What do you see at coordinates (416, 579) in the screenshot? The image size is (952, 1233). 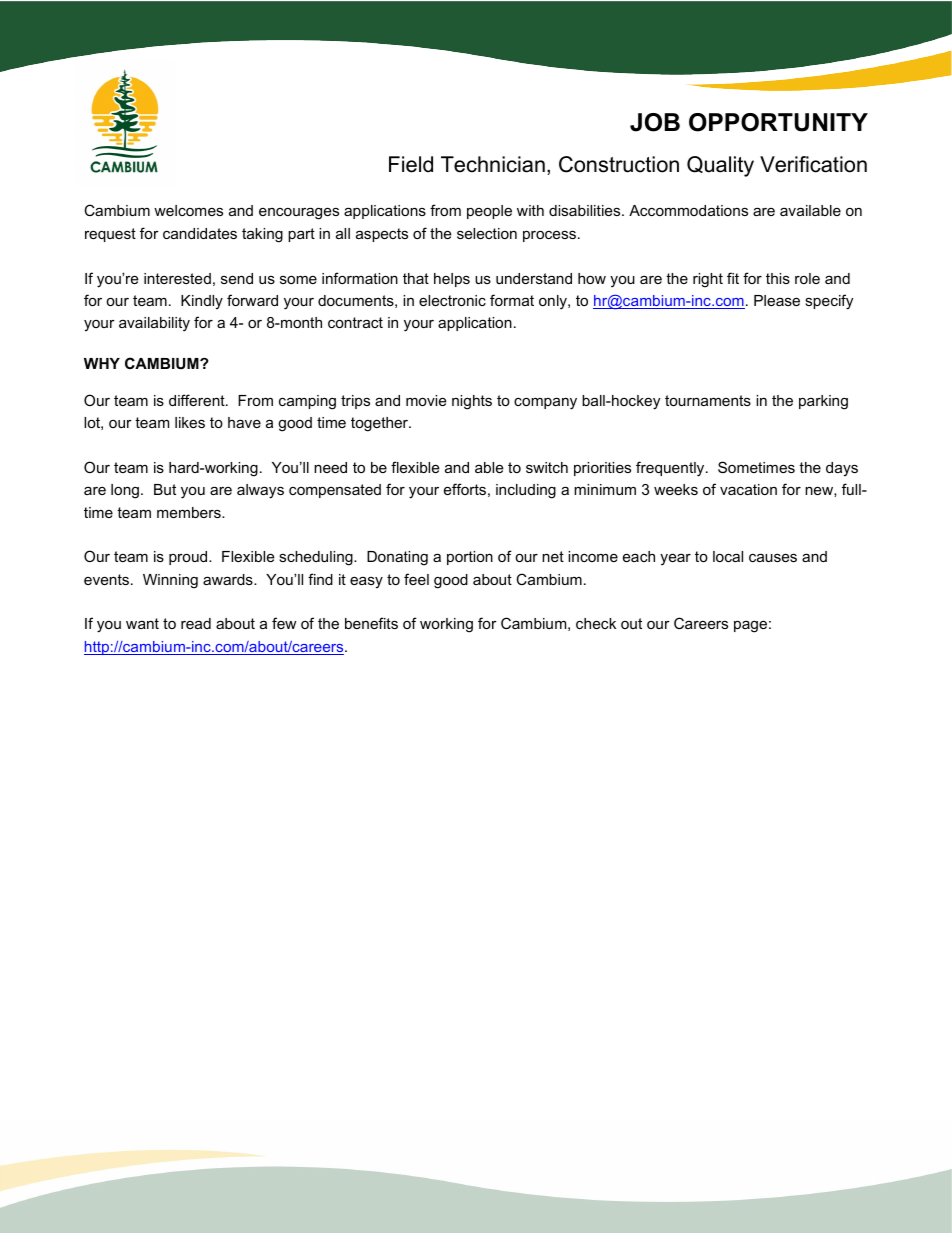 I see `feel` at bounding box center [416, 579].
